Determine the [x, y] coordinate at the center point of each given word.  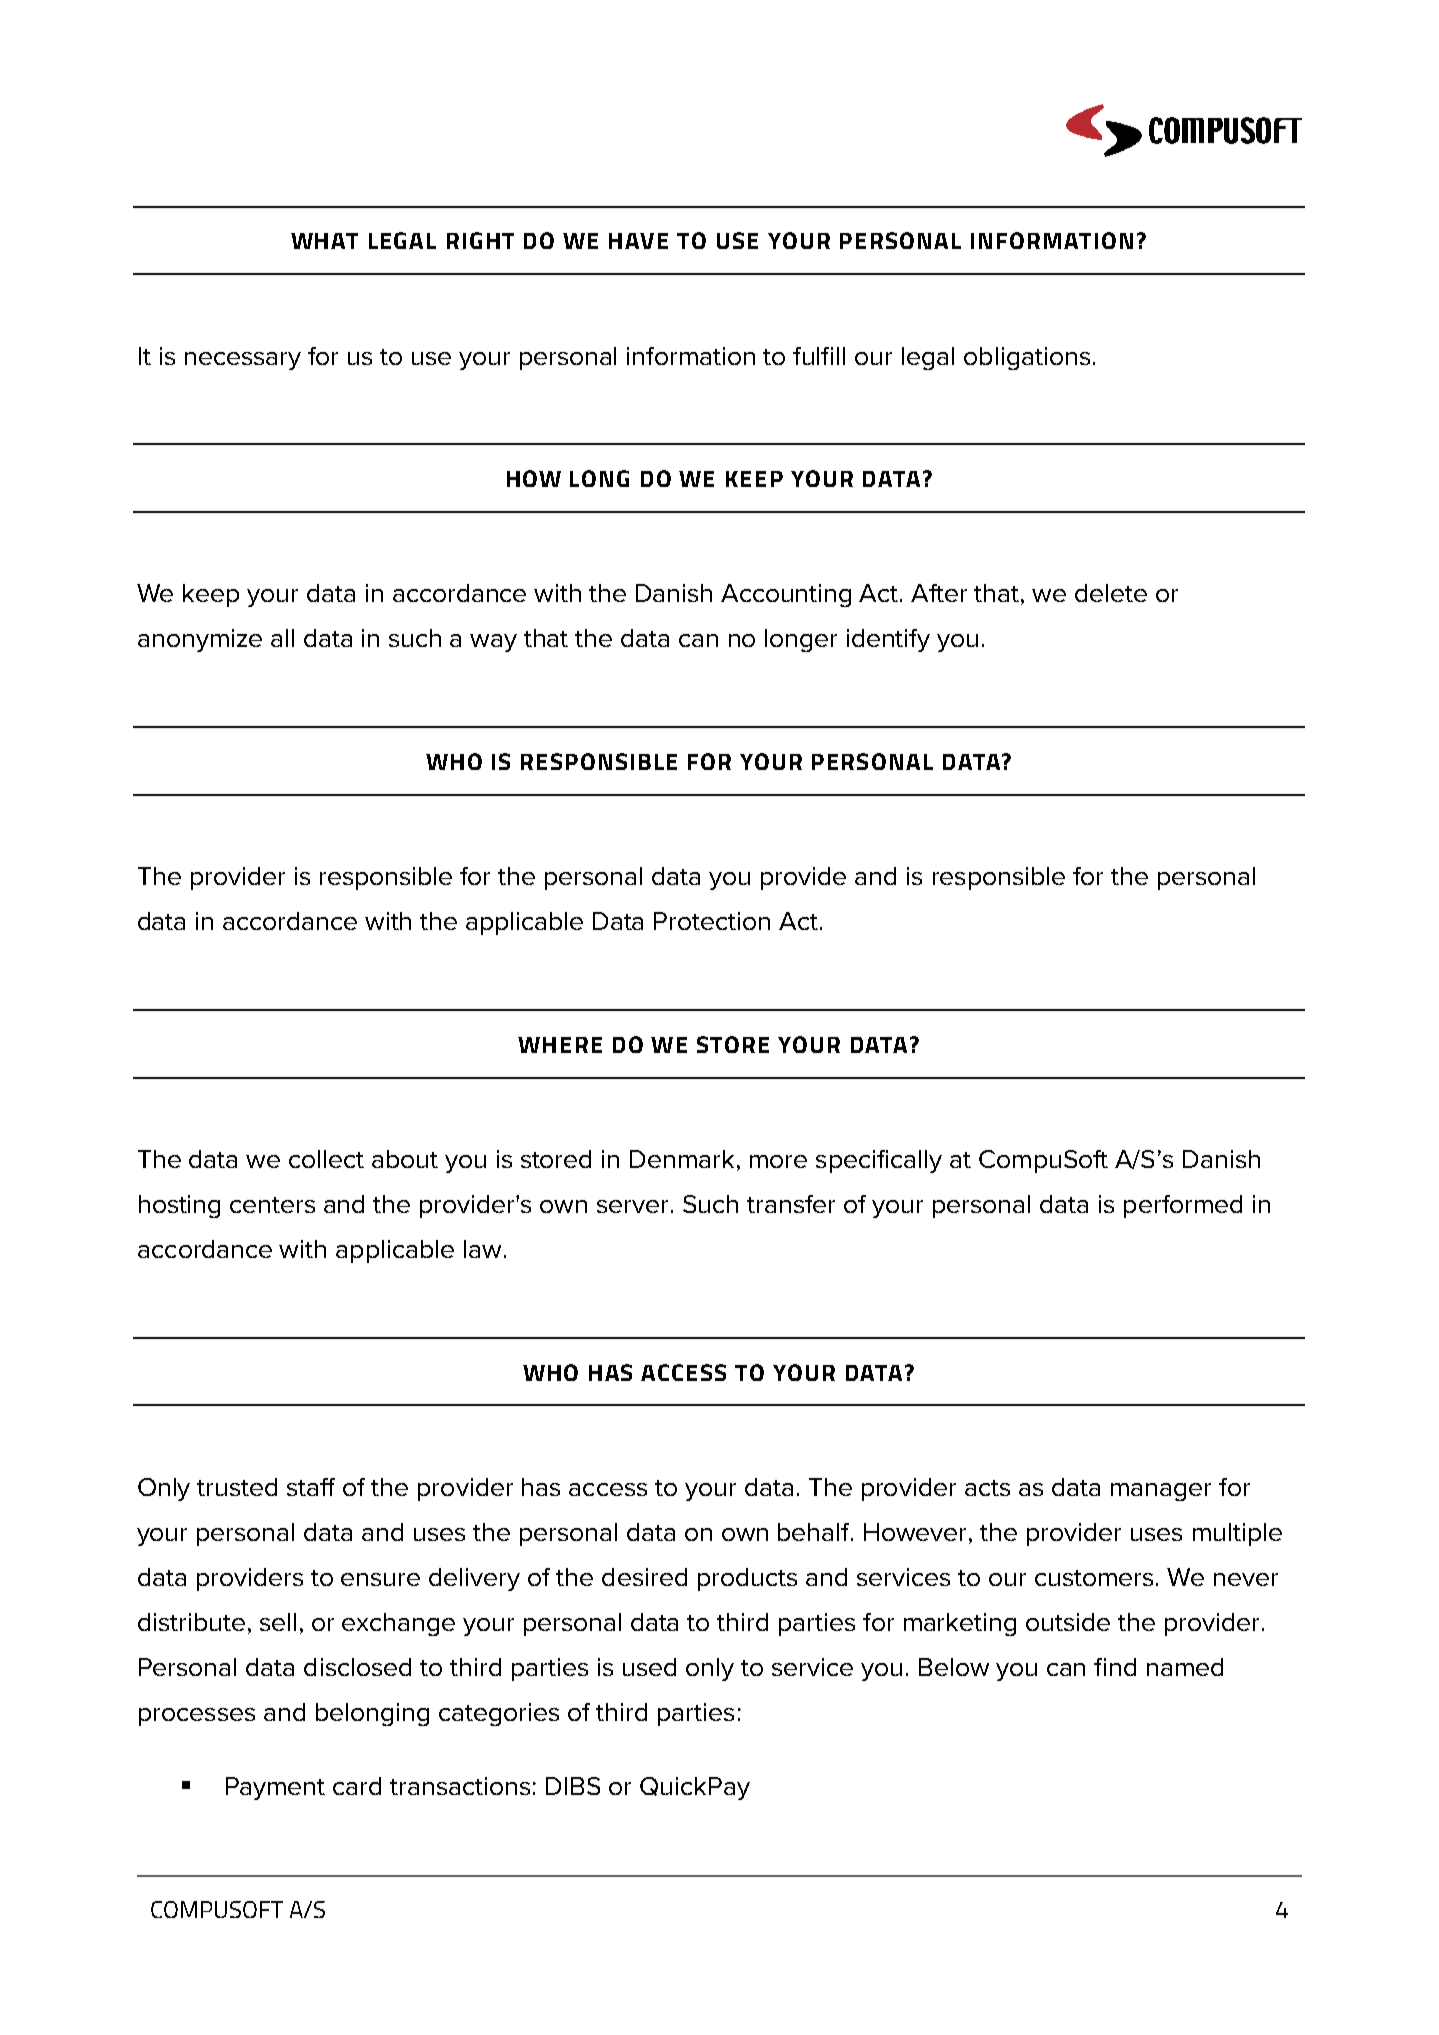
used [649, 1667]
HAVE [638, 241]
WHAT [324, 241]
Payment [275, 1788]
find [1115, 1667]
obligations [1027, 358]
